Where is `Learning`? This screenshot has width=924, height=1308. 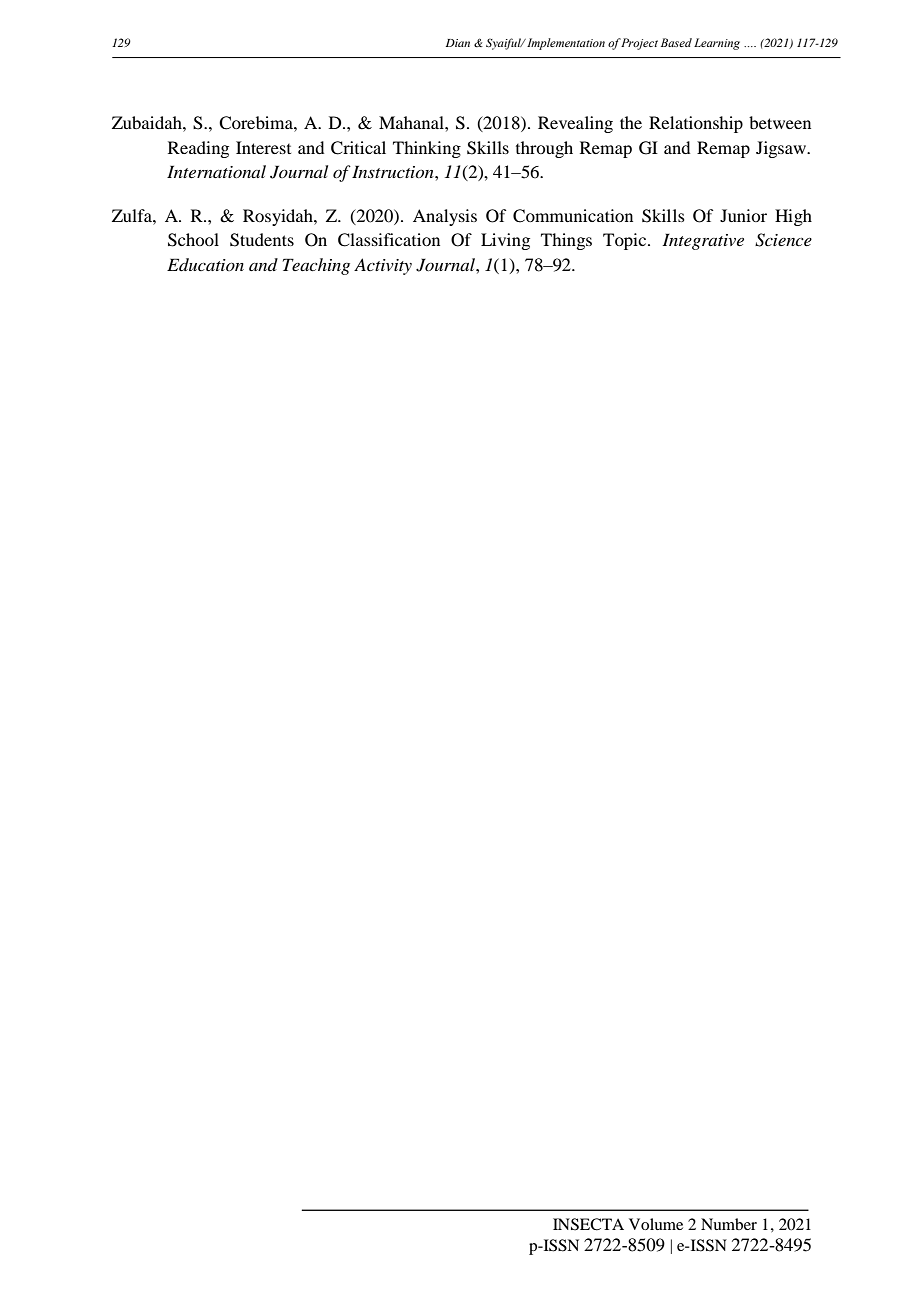
Learning is located at coordinates (717, 44).
